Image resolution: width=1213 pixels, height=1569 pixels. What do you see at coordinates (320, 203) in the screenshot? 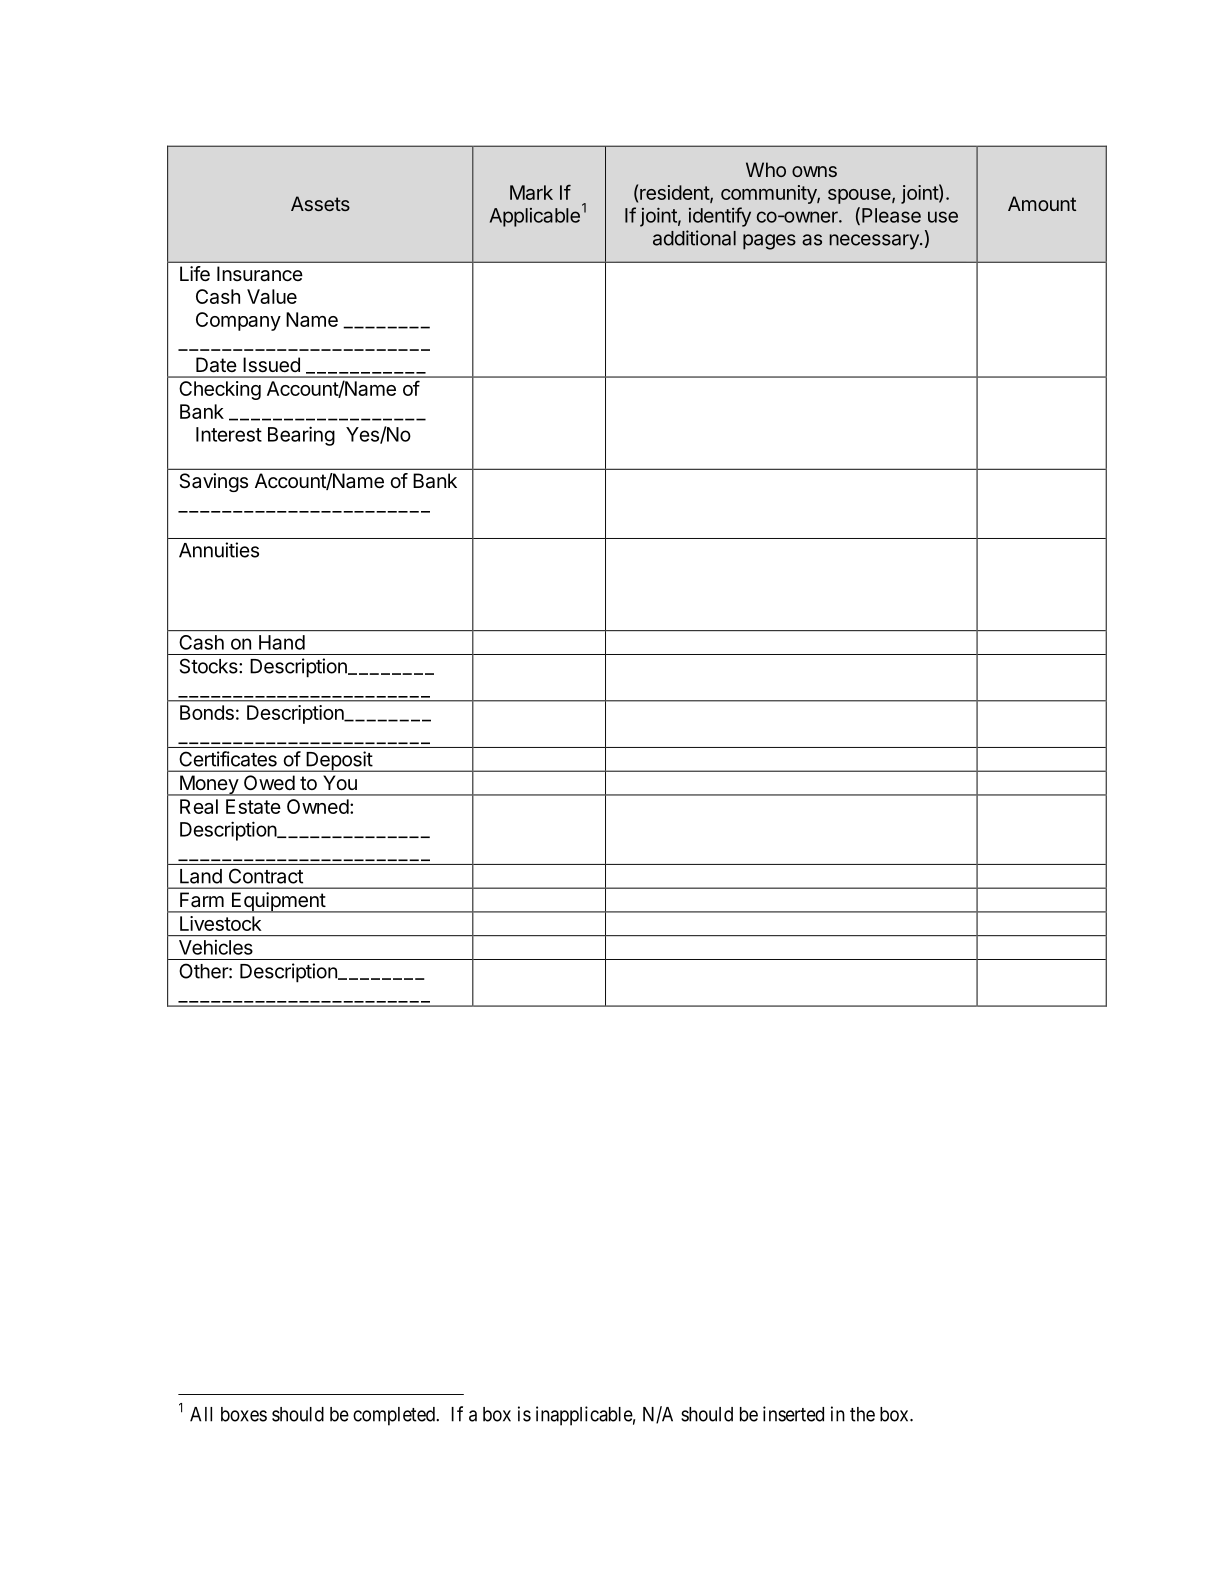
I see `Assets` at bounding box center [320, 203].
